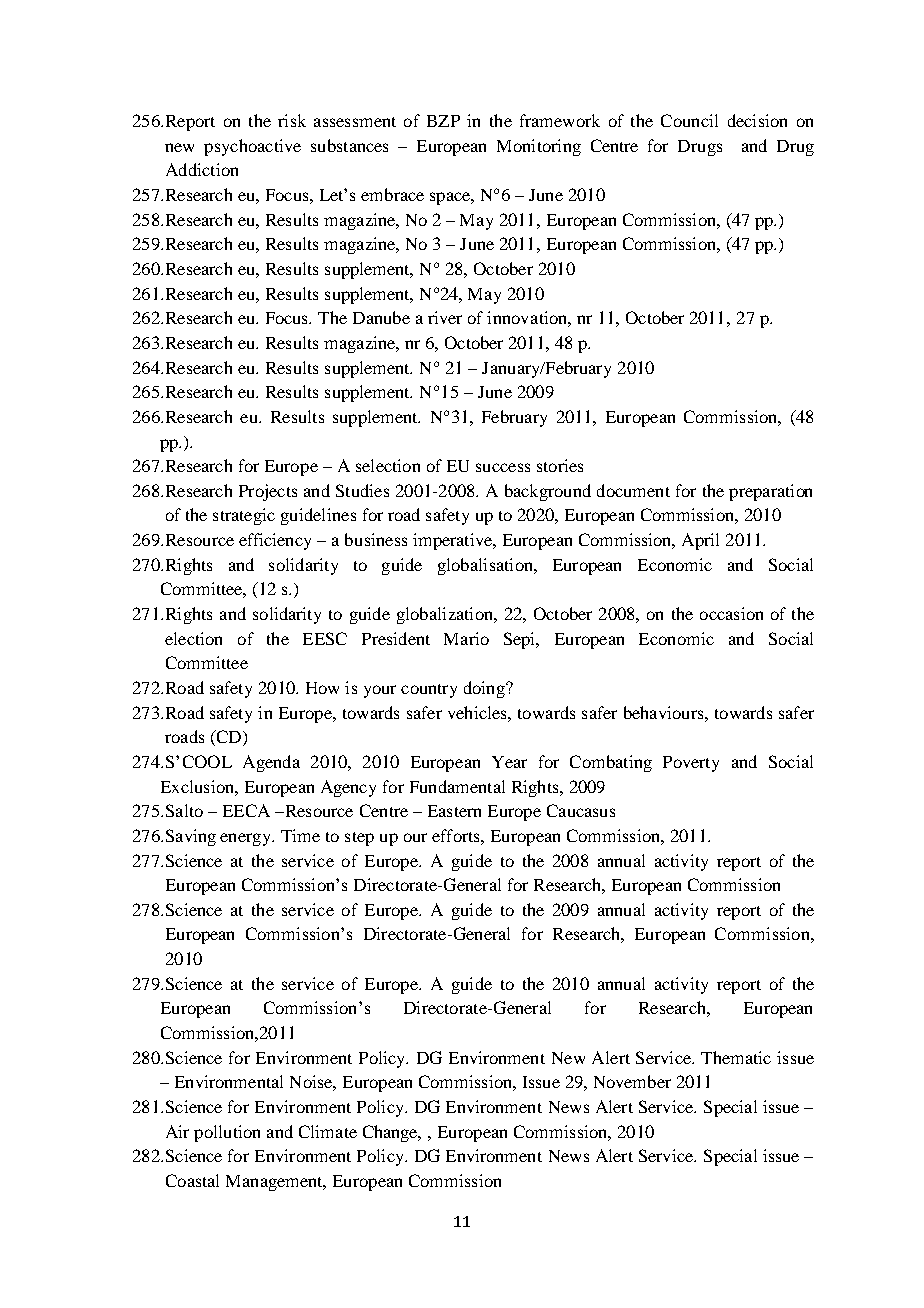 The image size is (924, 1308). What do you see at coordinates (633, 490) in the screenshot?
I see `document` at bounding box center [633, 490].
